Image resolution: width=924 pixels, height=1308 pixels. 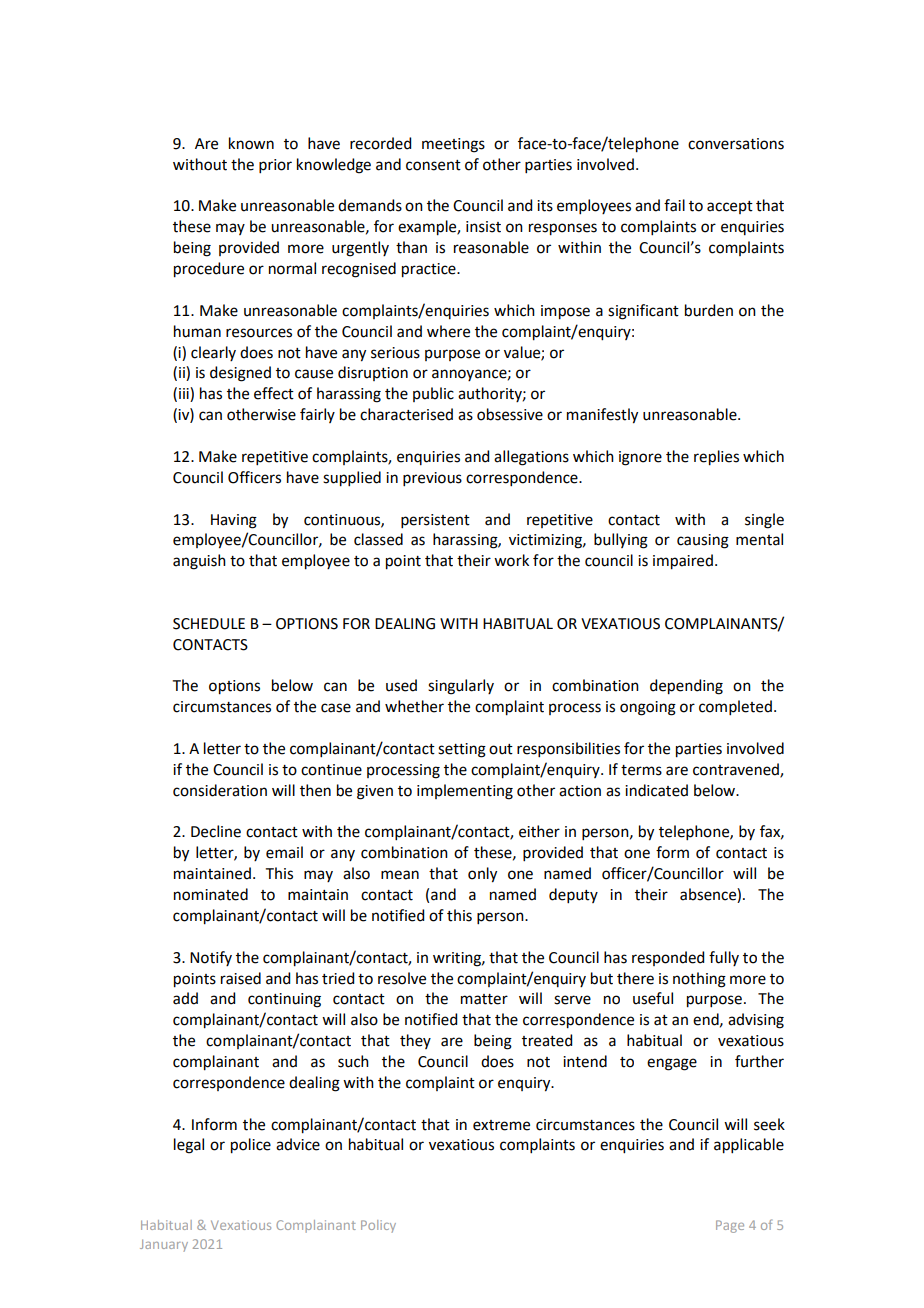 I want to click on fail, so click(x=674, y=205).
